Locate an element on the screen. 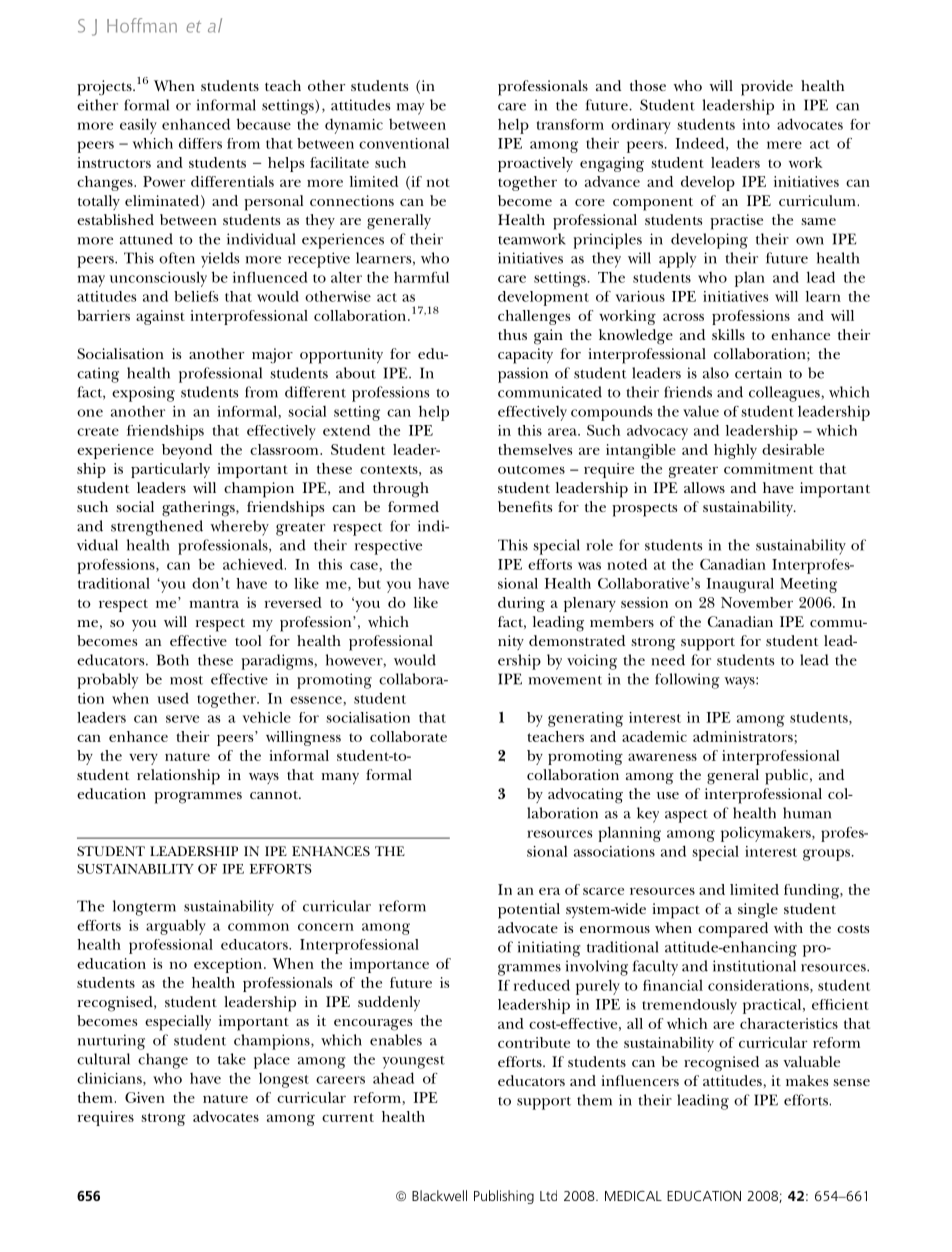 Image resolution: width=952 pixels, height=1252 pixels. longterm is located at coordinates (144, 908).
